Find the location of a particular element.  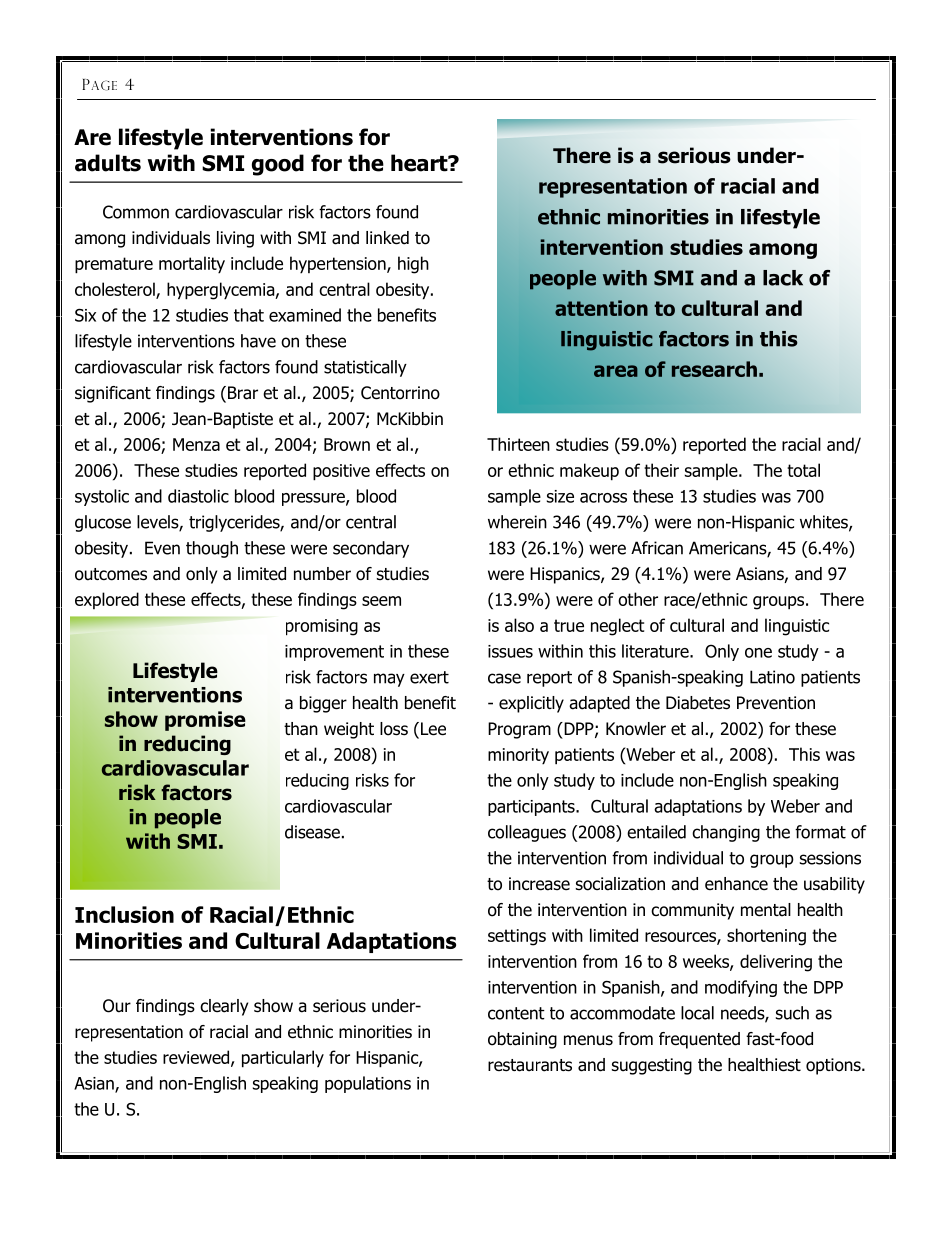

frequented is located at coordinates (699, 1040).
